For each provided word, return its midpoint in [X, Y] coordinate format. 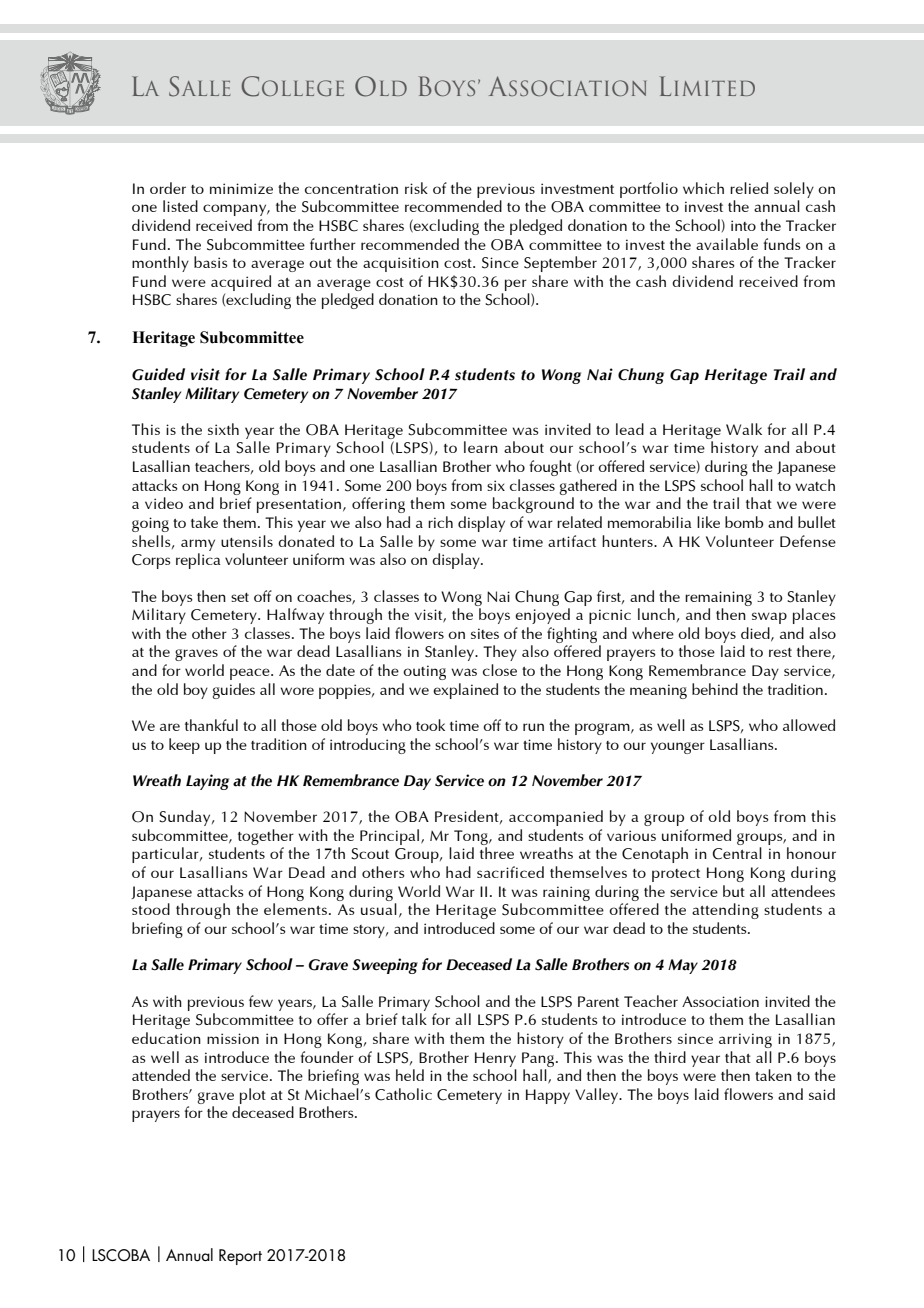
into [743, 225]
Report [240, 1257]
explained [465, 691]
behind [715, 689]
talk [414, 1019]
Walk [744, 429]
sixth [223, 429]
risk [416, 188]
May [683, 966]
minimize [241, 188]
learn [481, 447]
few [261, 1001]
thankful [211, 725]
